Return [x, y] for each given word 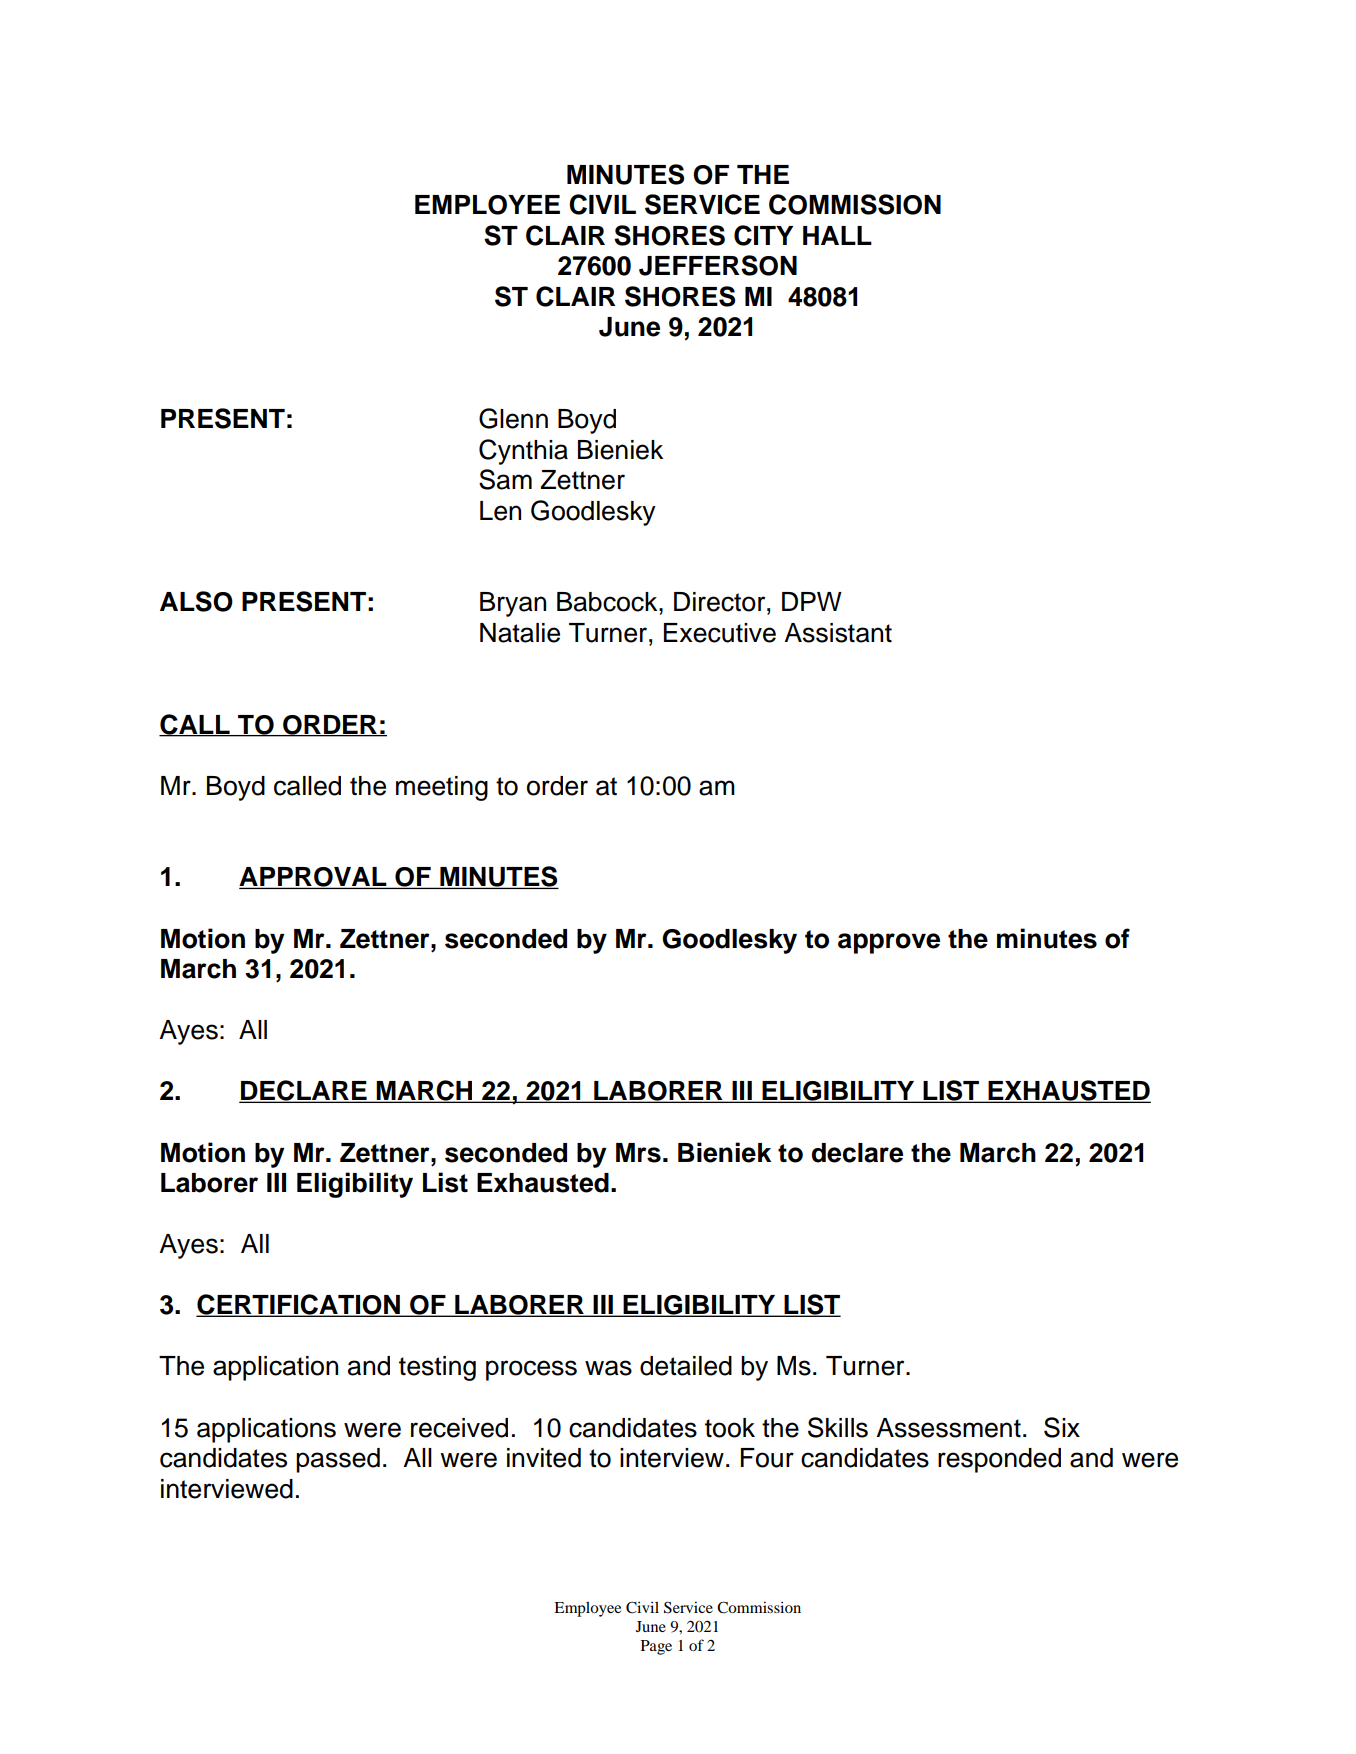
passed [338, 1460]
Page [656, 1647]
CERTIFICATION [299, 1305]
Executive [720, 633]
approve [889, 943]
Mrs [638, 1153]
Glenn [513, 418]
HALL [837, 235]
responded [999, 1460]
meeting [442, 788]
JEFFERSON [718, 265]
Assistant [838, 633]
